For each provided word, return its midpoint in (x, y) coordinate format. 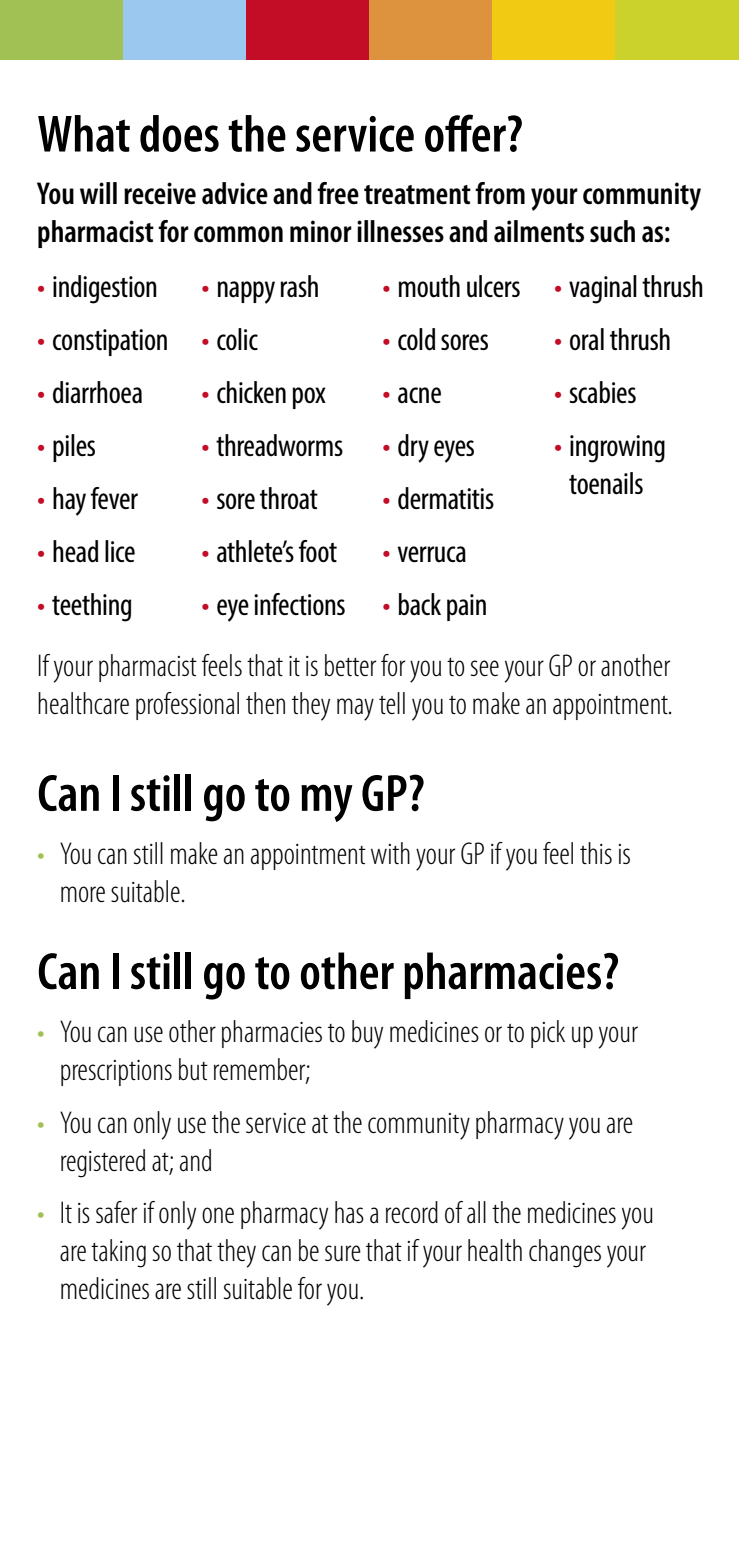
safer (116, 1212)
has (349, 1212)
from (500, 193)
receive (160, 193)
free (338, 193)
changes (565, 1253)
